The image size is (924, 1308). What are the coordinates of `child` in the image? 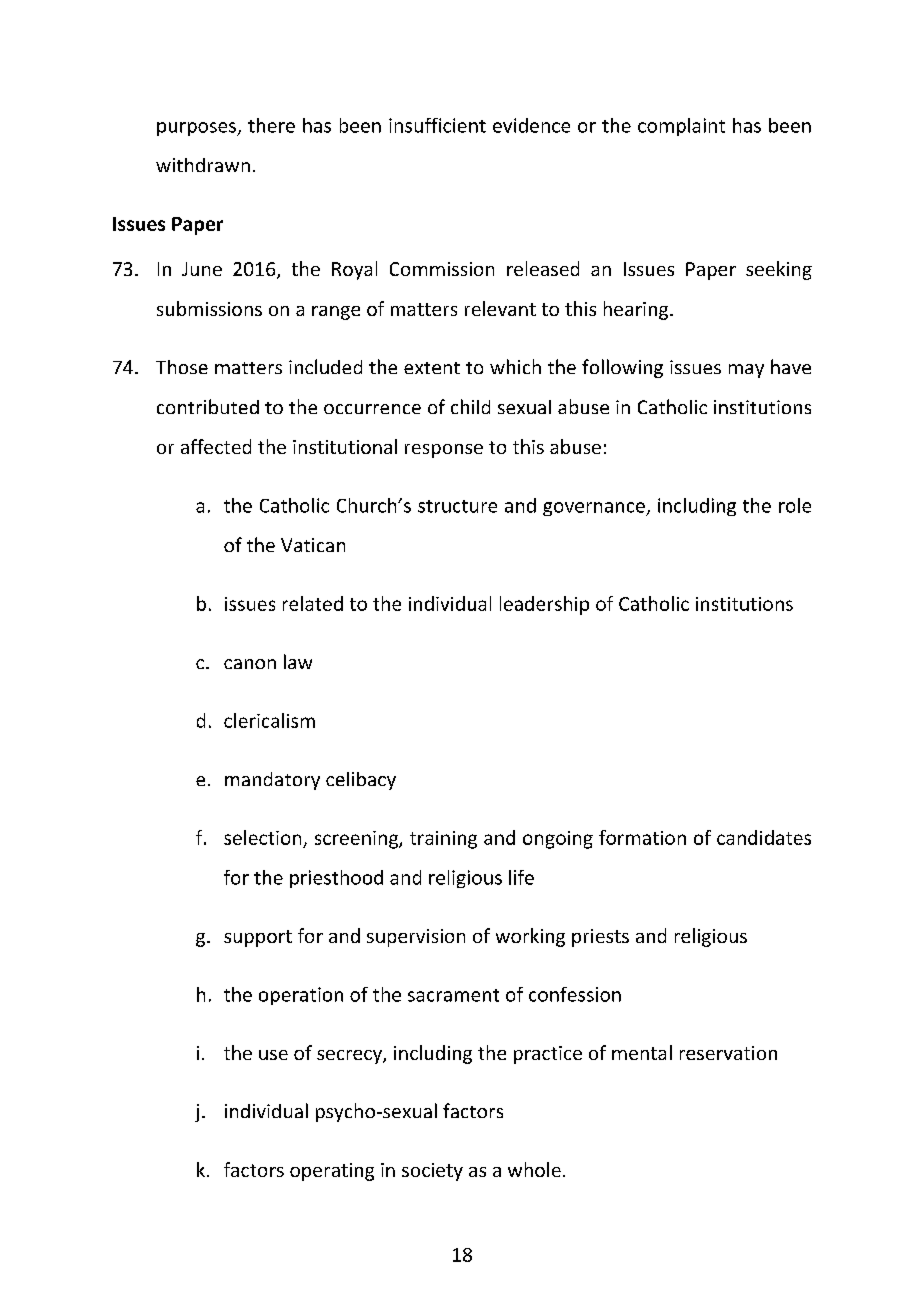 It's located at (470, 406).
